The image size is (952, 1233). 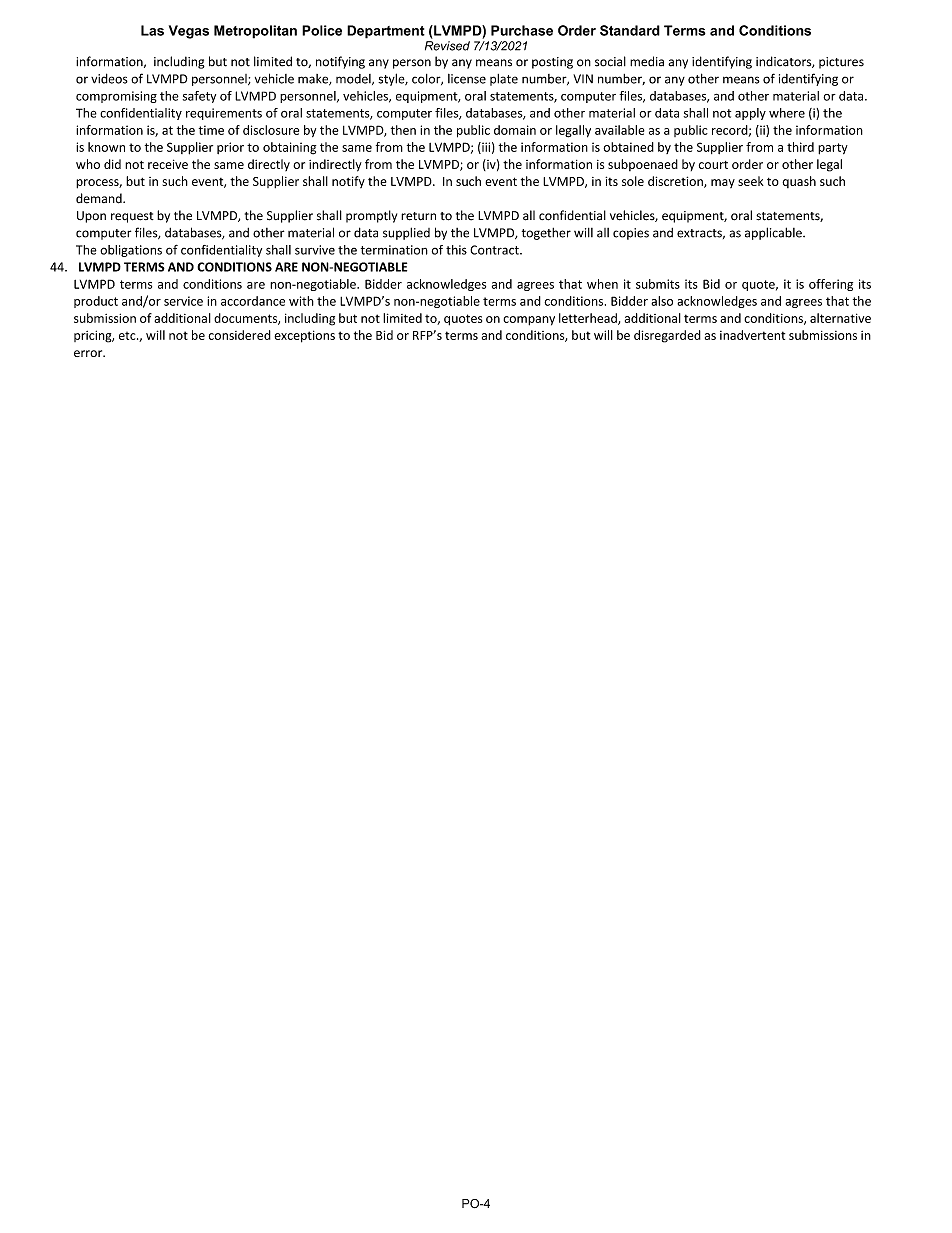 I want to click on requirements, so click(x=224, y=114).
